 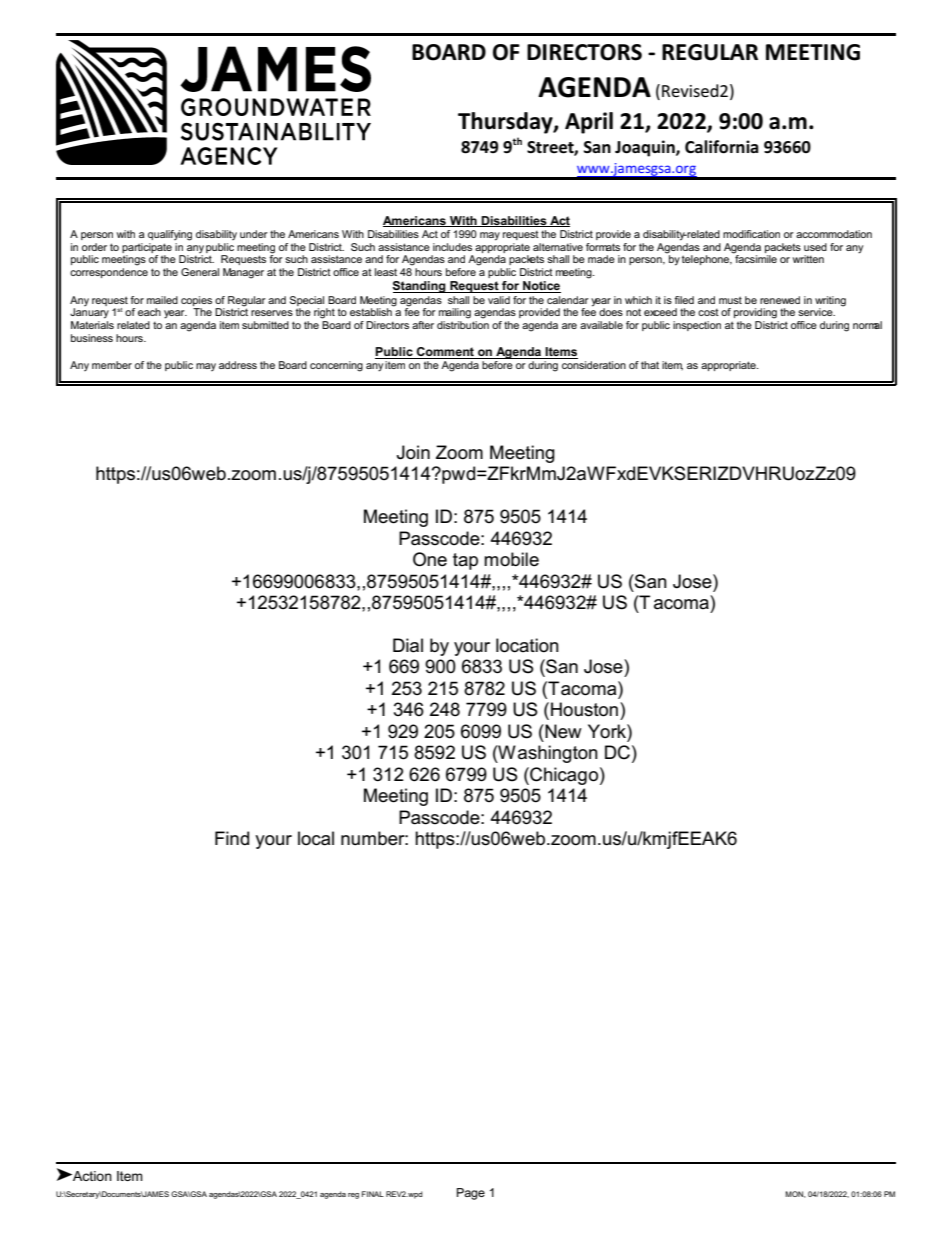 I want to click on Comment, so click(x=445, y=353).
